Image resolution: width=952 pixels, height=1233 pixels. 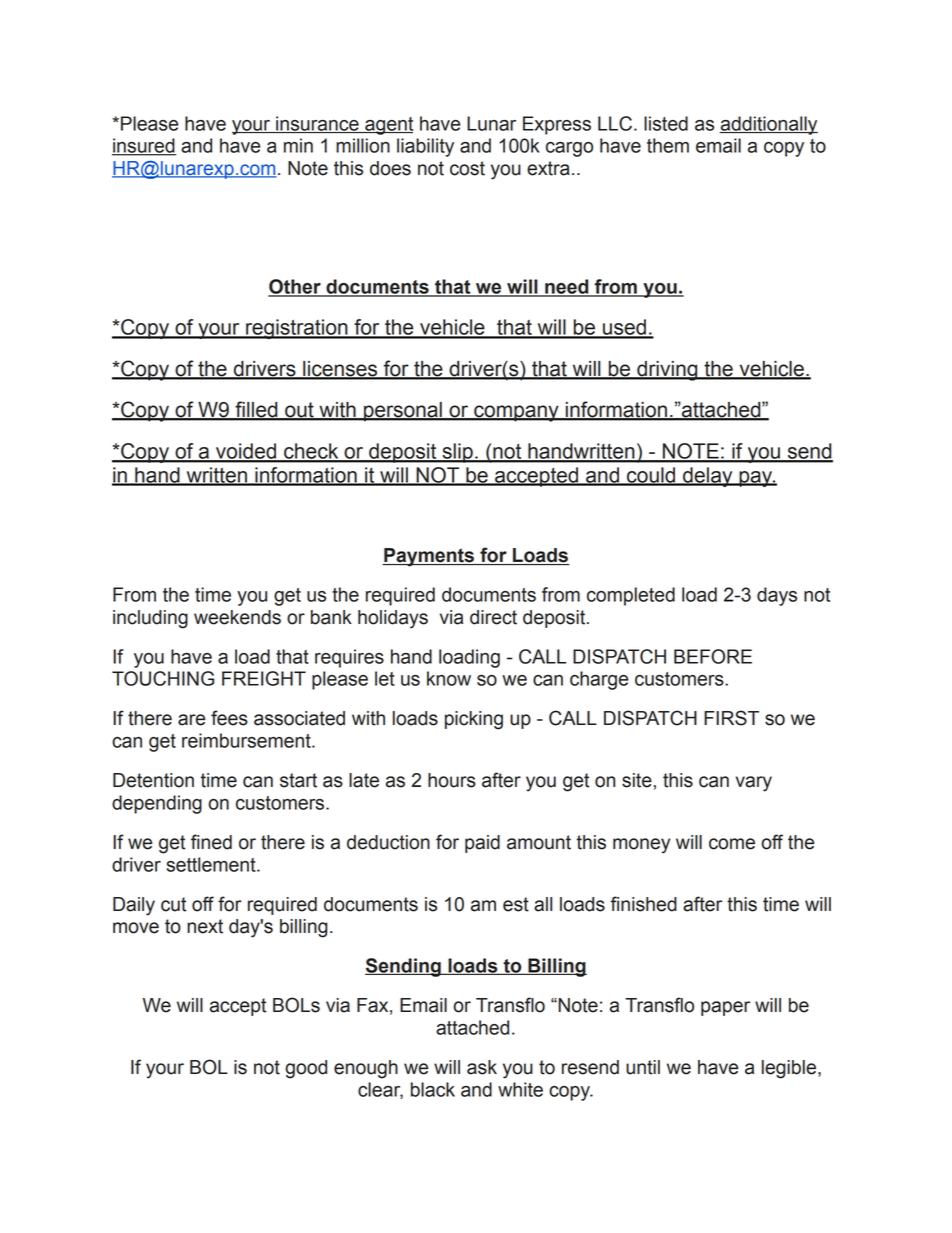 I want to click on them, so click(x=668, y=145).
